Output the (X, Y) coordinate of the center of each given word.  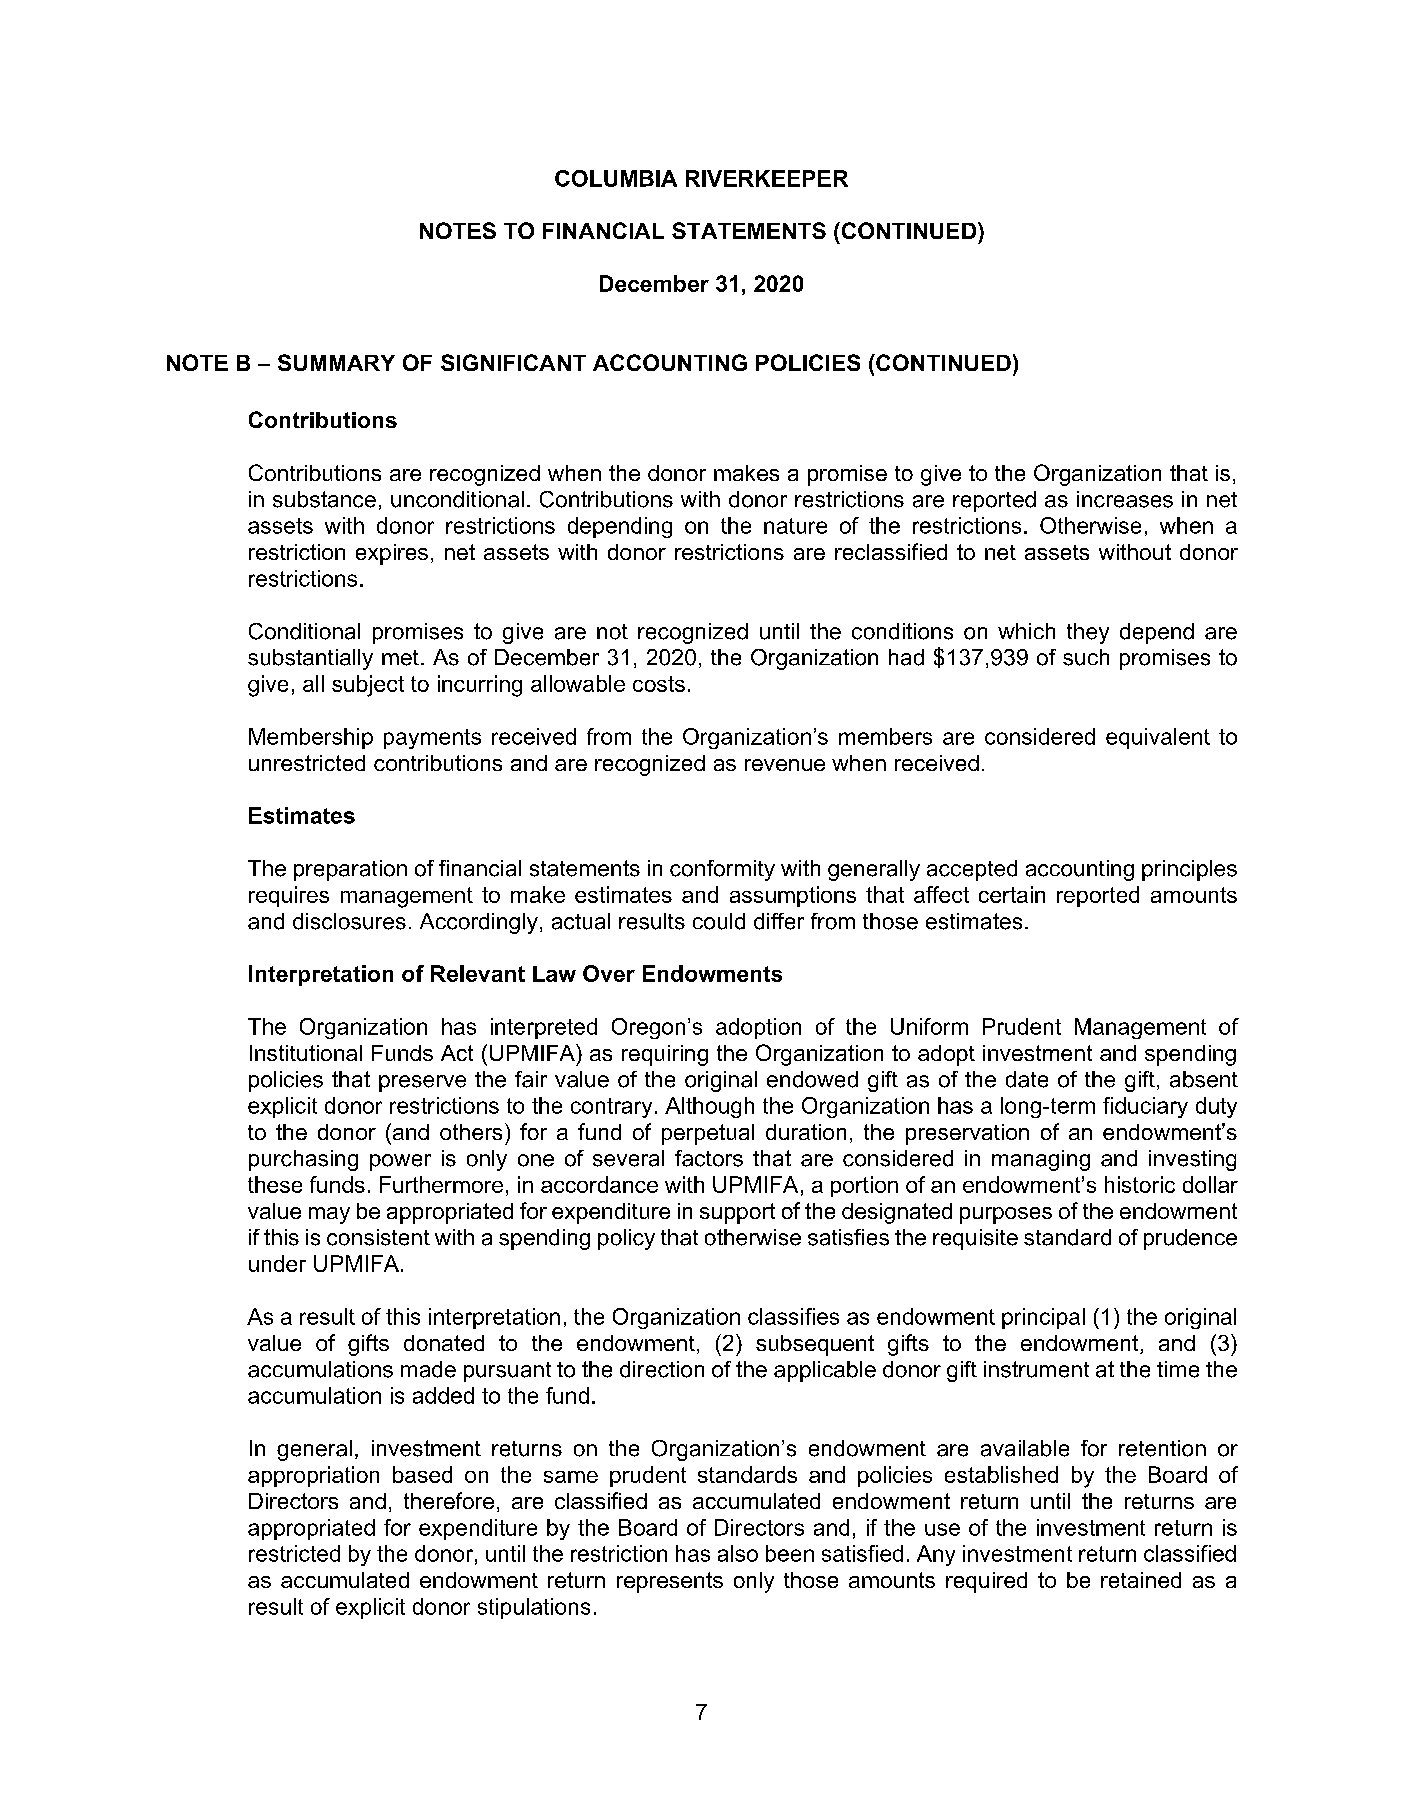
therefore (449, 1500)
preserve (422, 1083)
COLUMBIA (616, 178)
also (738, 1553)
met (400, 658)
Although (709, 1107)
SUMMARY (336, 362)
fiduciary (1145, 1107)
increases (1125, 499)
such (1086, 657)
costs (659, 684)
